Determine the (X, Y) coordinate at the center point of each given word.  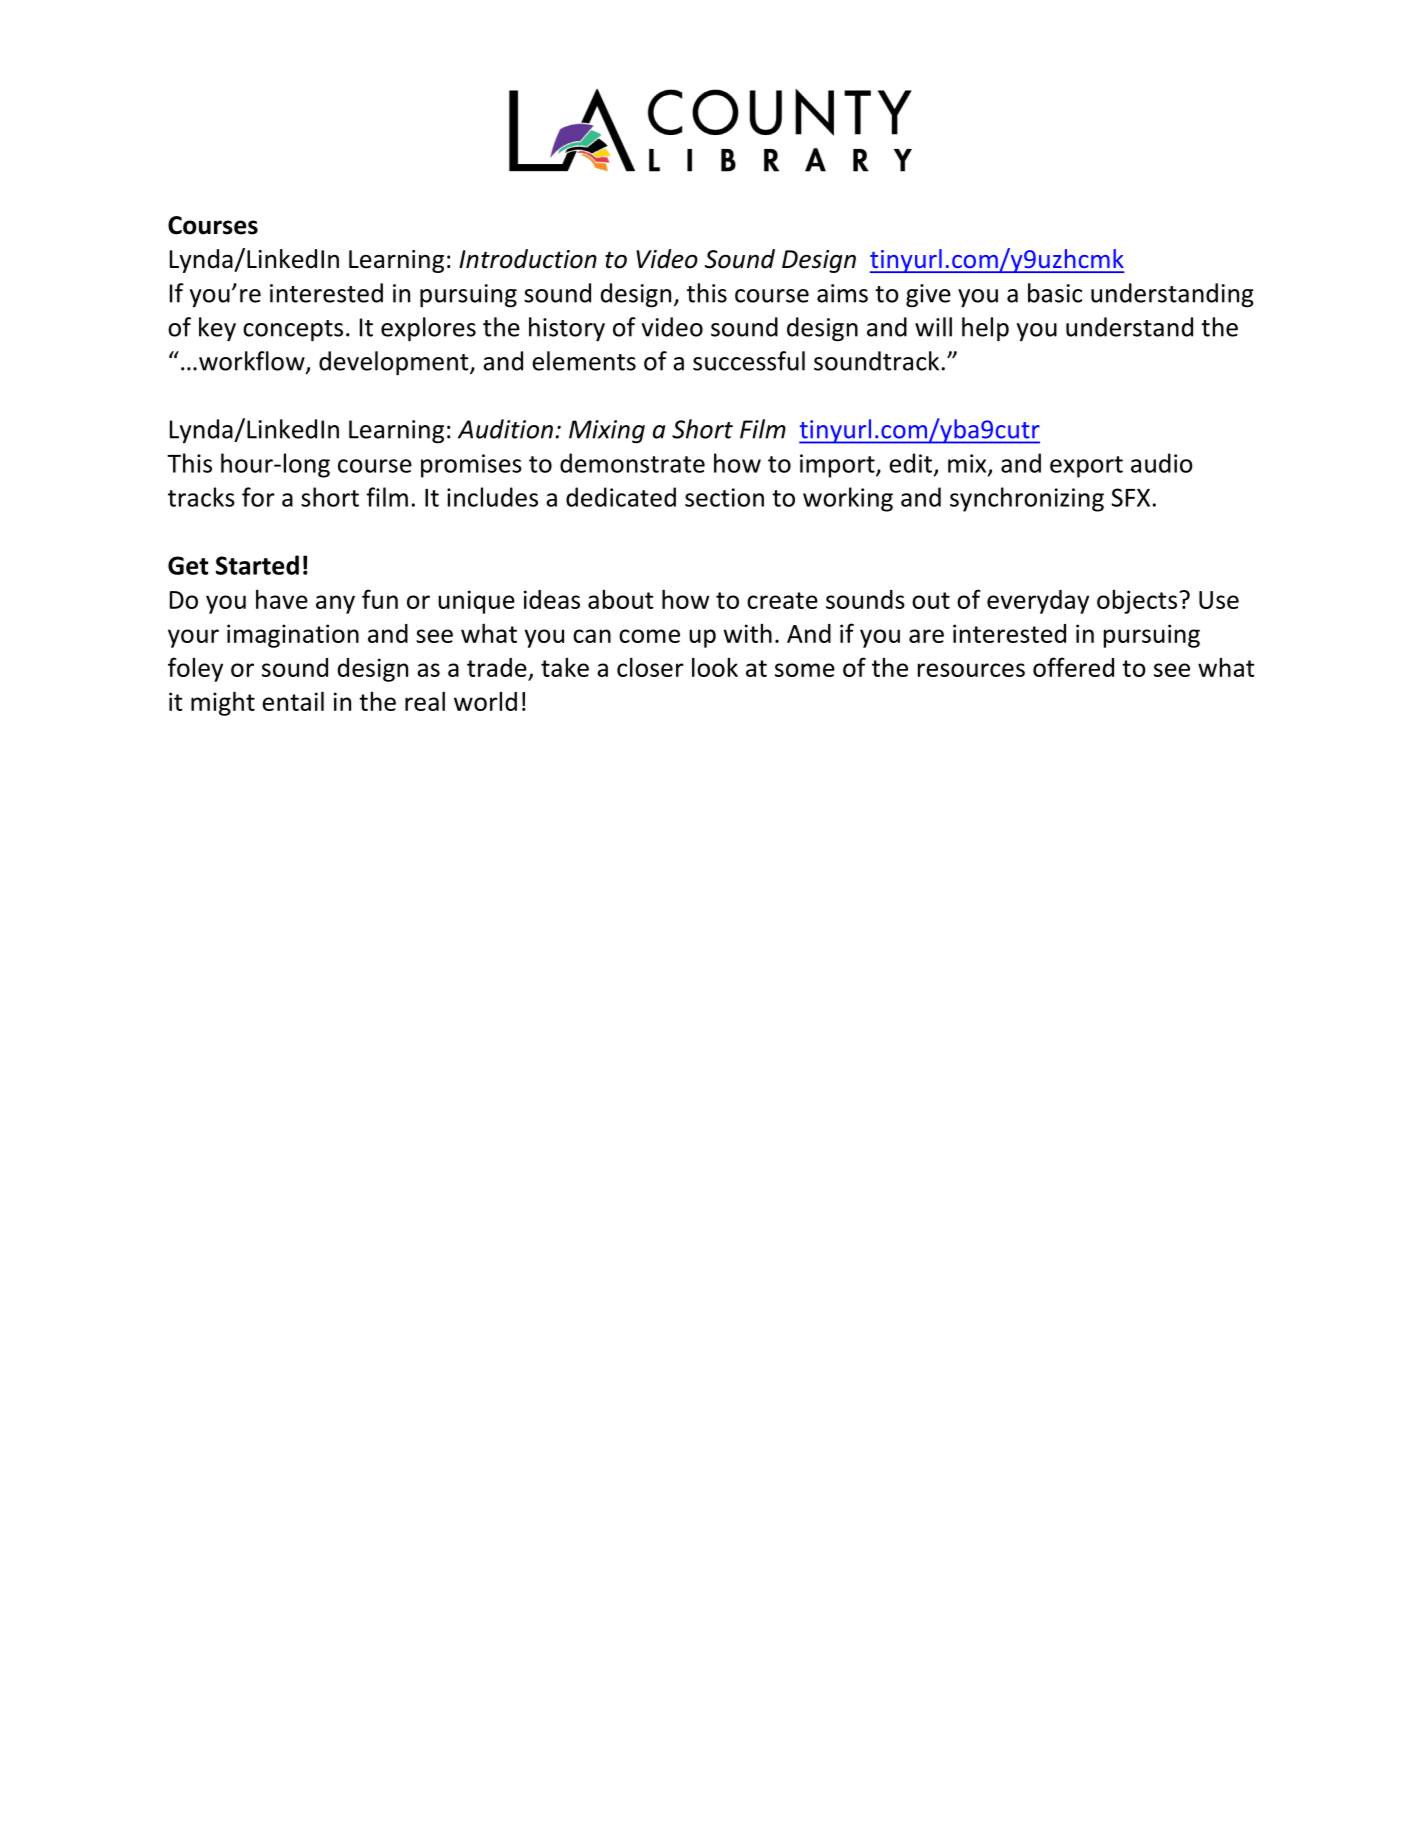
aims (842, 293)
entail (293, 701)
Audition (505, 429)
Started (257, 565)
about (621, 599)
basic (1055, 293)
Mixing (607, 432)
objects (1137, 602)
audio (1162, 463)
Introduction (528, 259)
